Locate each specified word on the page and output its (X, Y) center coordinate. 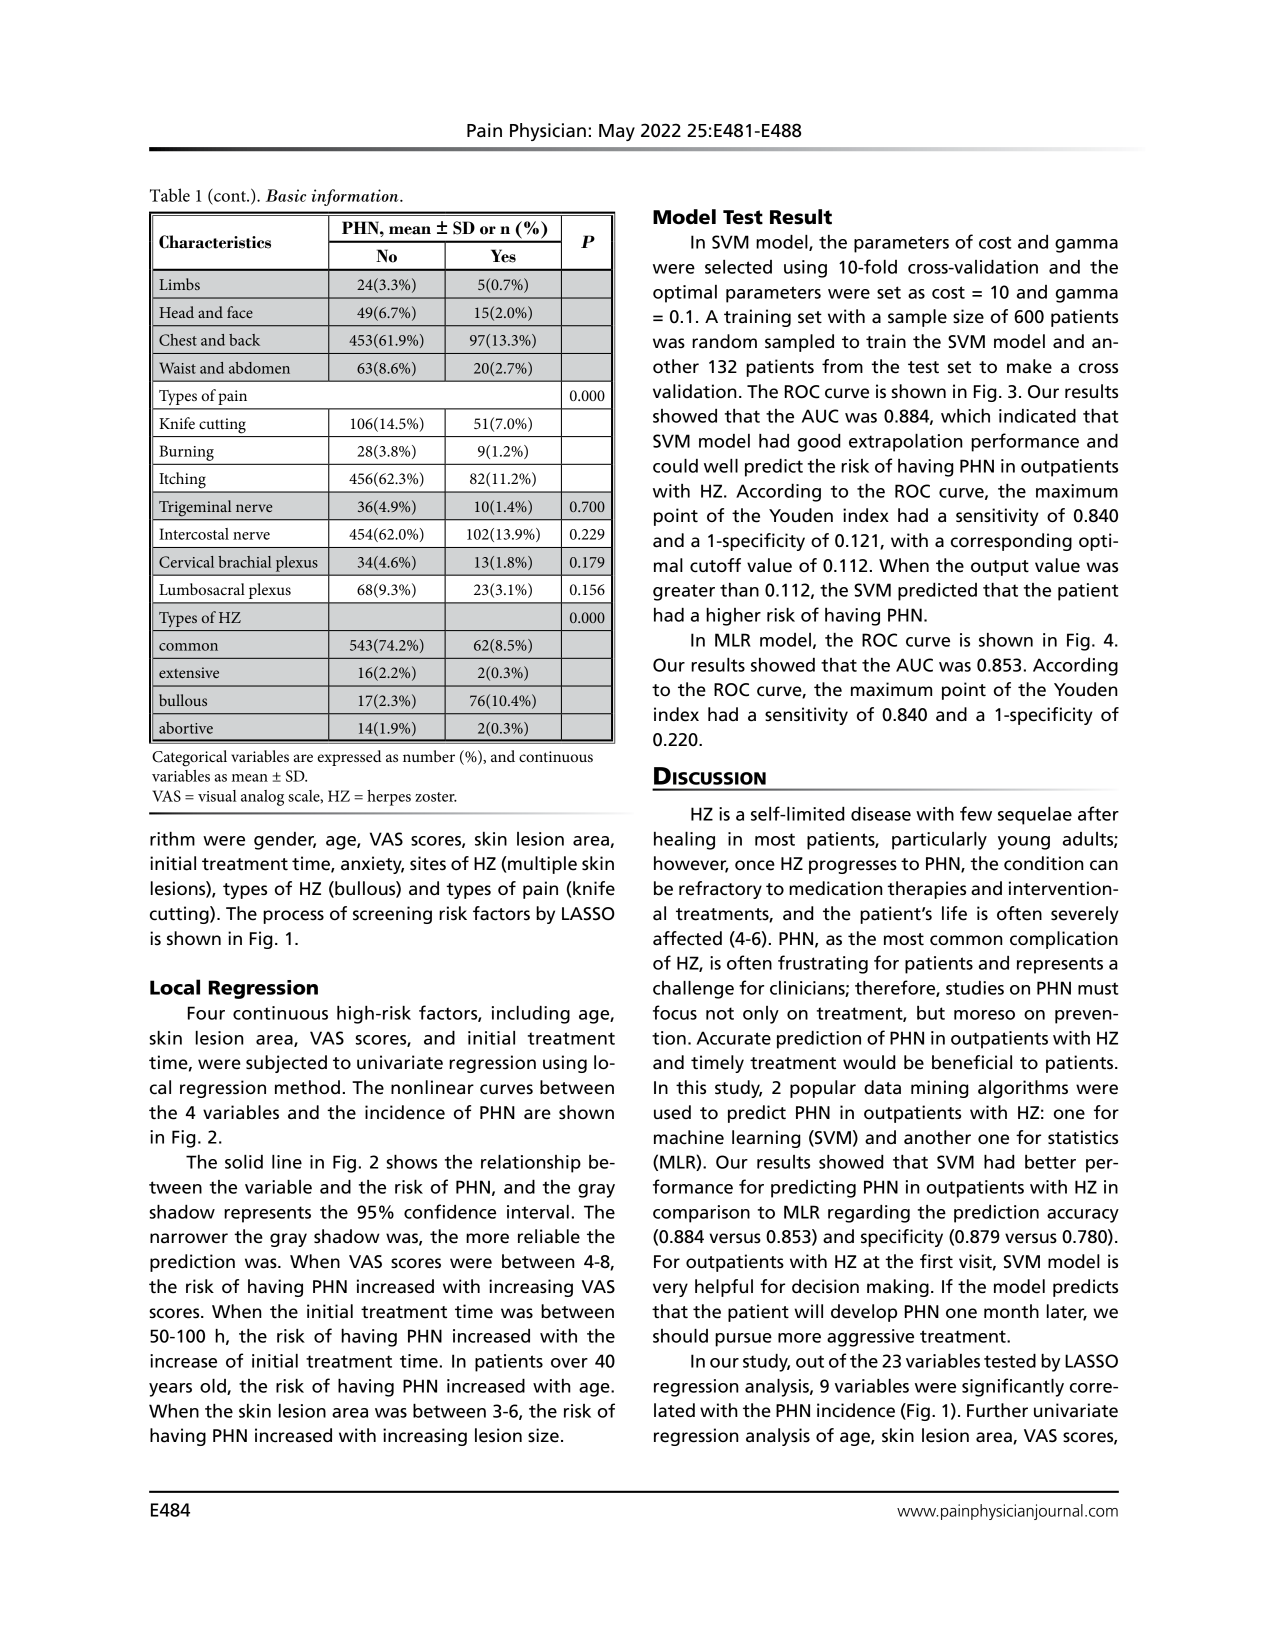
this (691, 1087)
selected (738, 267)
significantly (1013, 1387)
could (675, 466)
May (617, 132)
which (965, 416)
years (170, 1390)
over (569, 1363)
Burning (187, 453)
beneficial (972, 1062)
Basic (286, 195)
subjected (286, 1064)
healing (684, 841)
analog (262, 798)
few (976, 813)
